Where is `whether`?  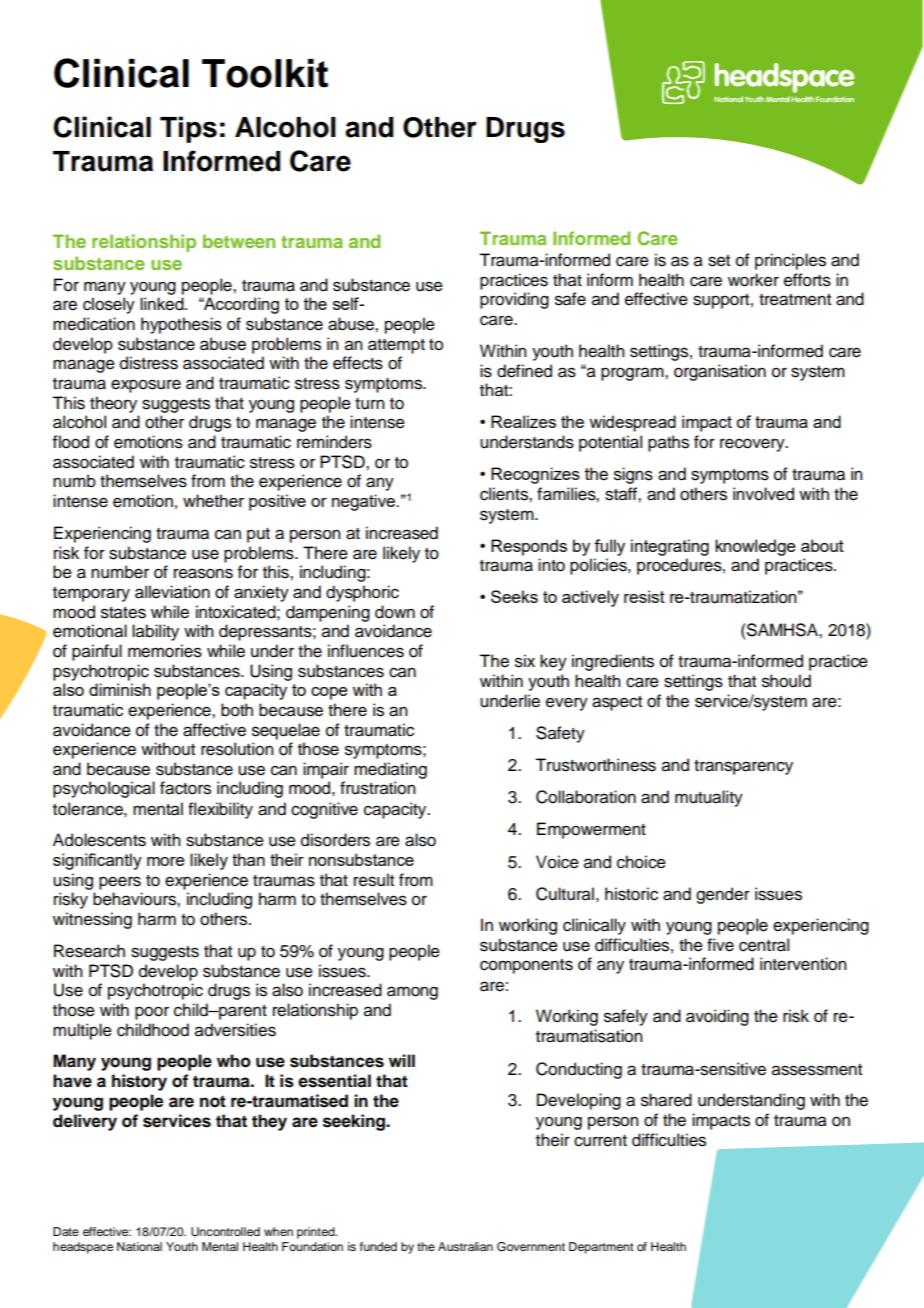
whether is located at coordinates (214, 500).
